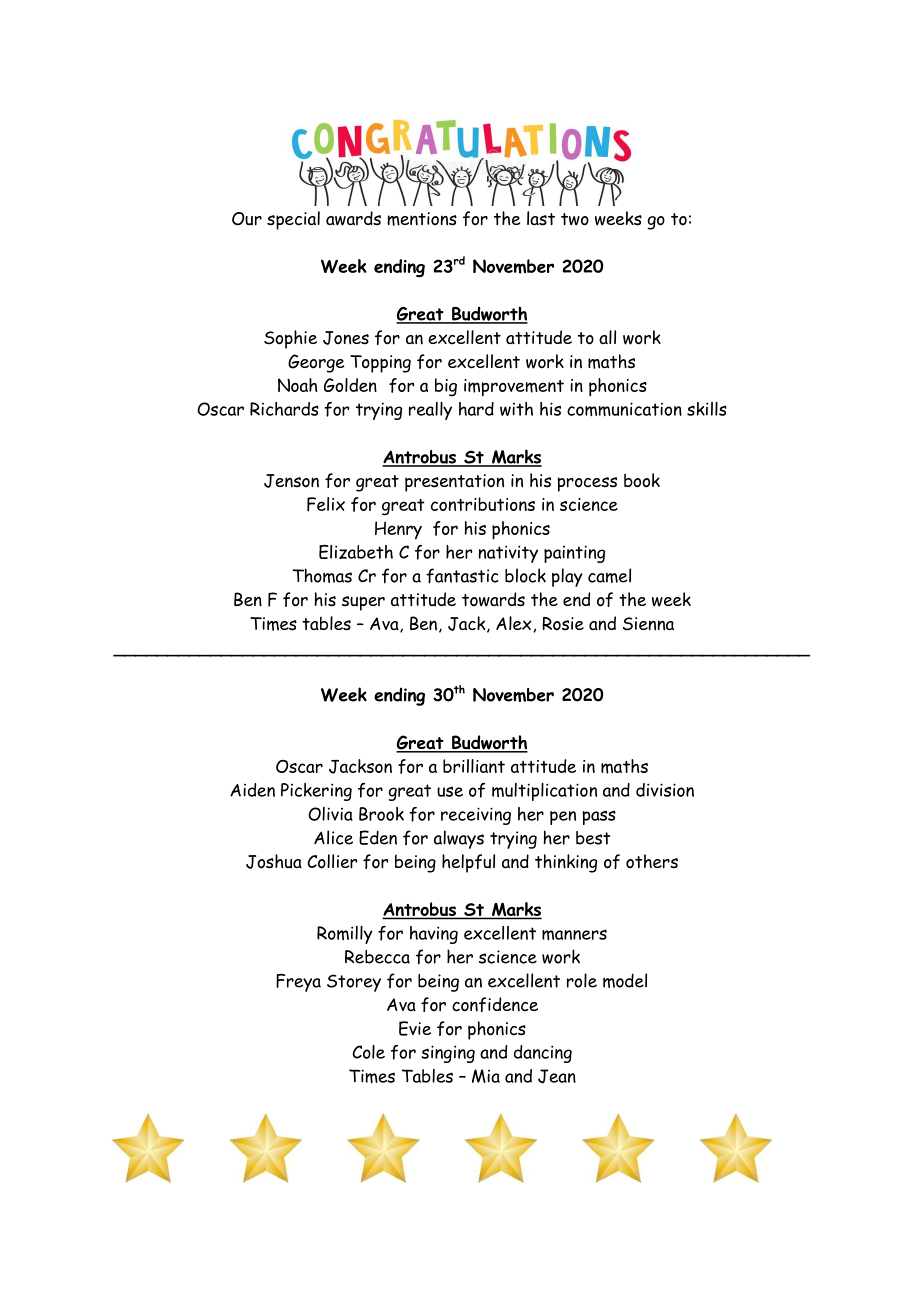  Describe the element at coordinates (316, 792) in the screenshot. I see `Pickering` at that location.
